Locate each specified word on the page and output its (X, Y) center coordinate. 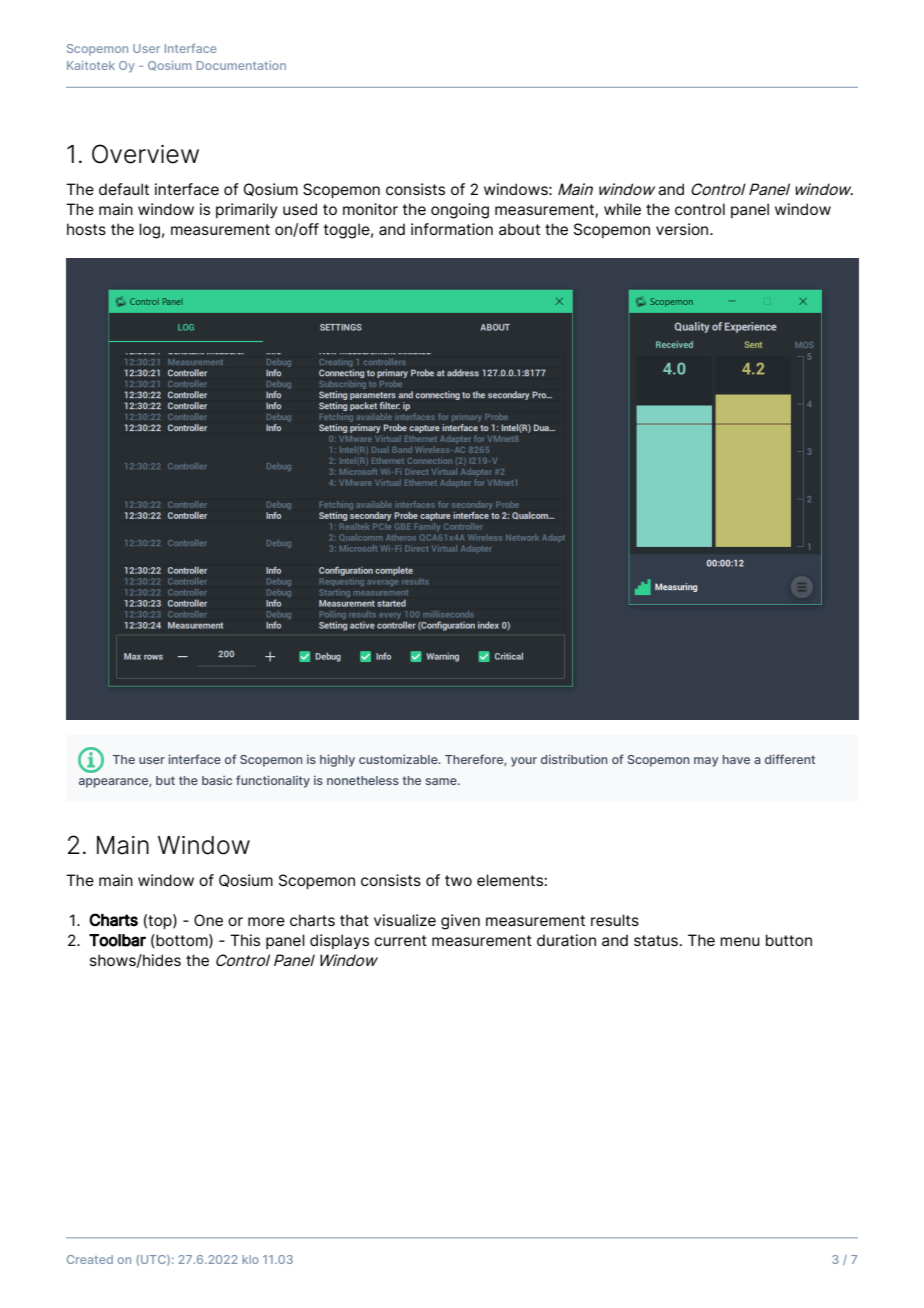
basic (217, 780)
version (683, 229)
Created (90, 1259)
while (622, 209)
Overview (145, 154)
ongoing (460, 211)
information (452, 229)
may (706, 762)
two (458, 880)
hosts (86, 229)
